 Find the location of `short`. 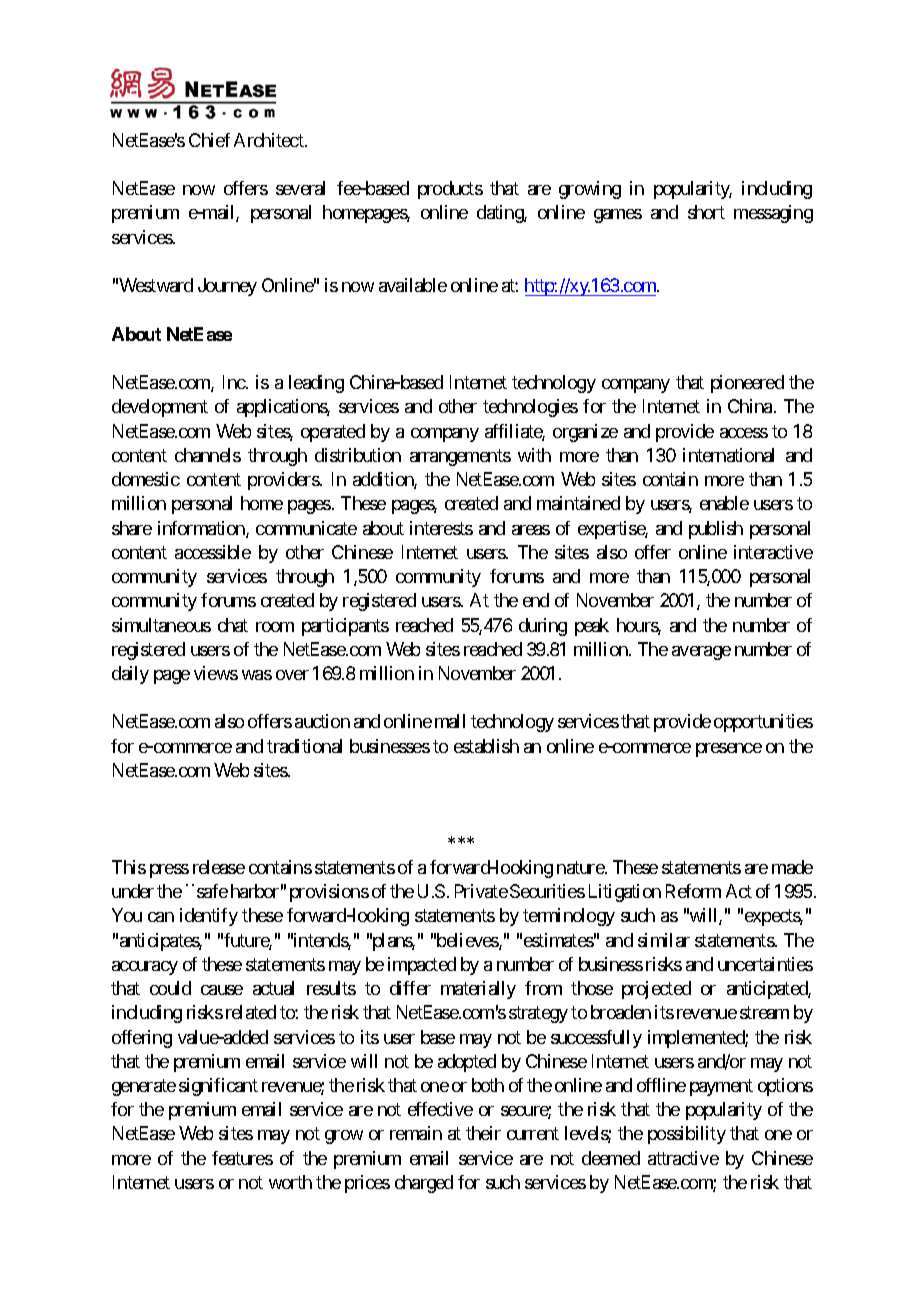

short is located at coordinates (706, 212).
